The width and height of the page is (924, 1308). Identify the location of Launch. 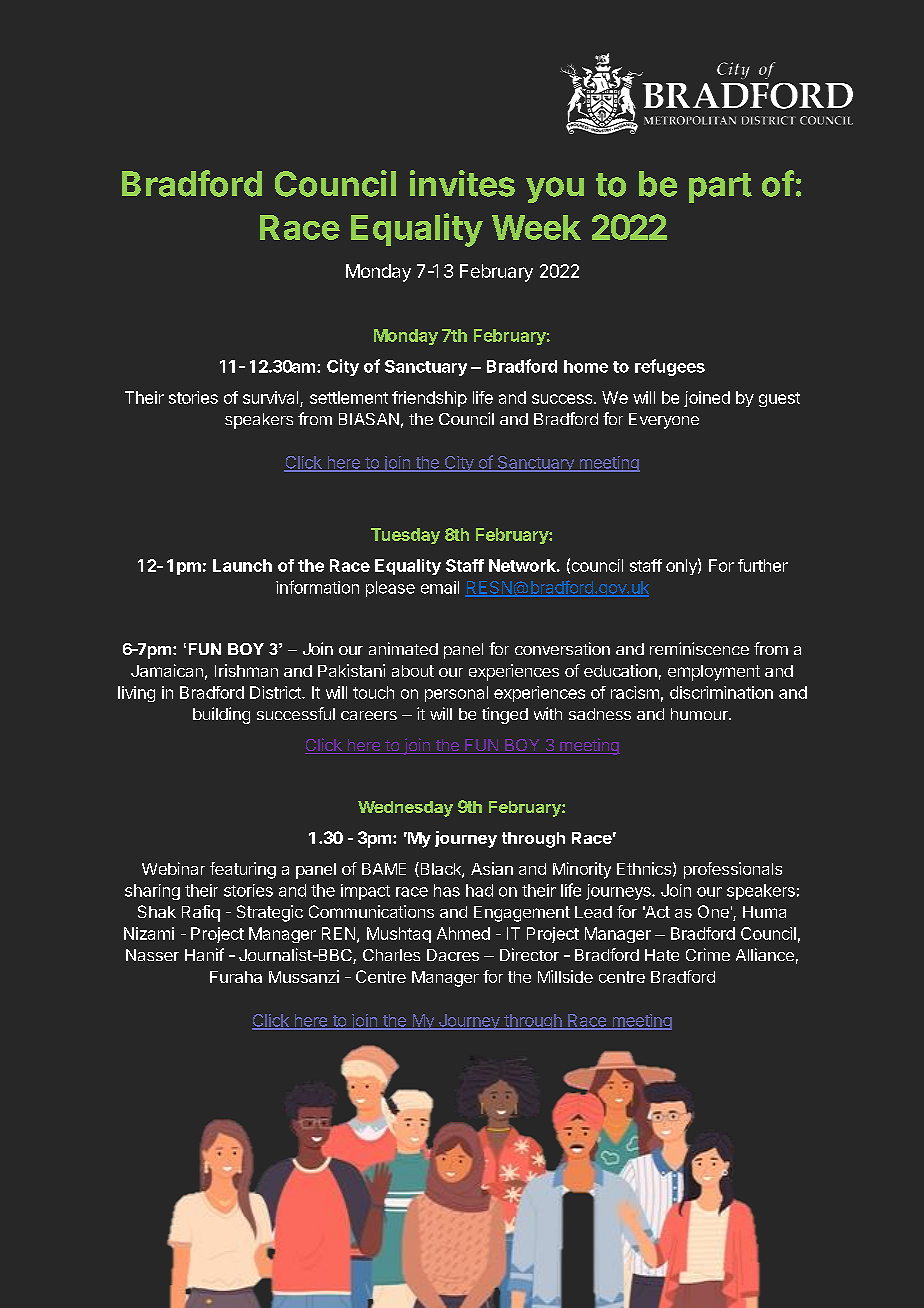
(242, 565).
